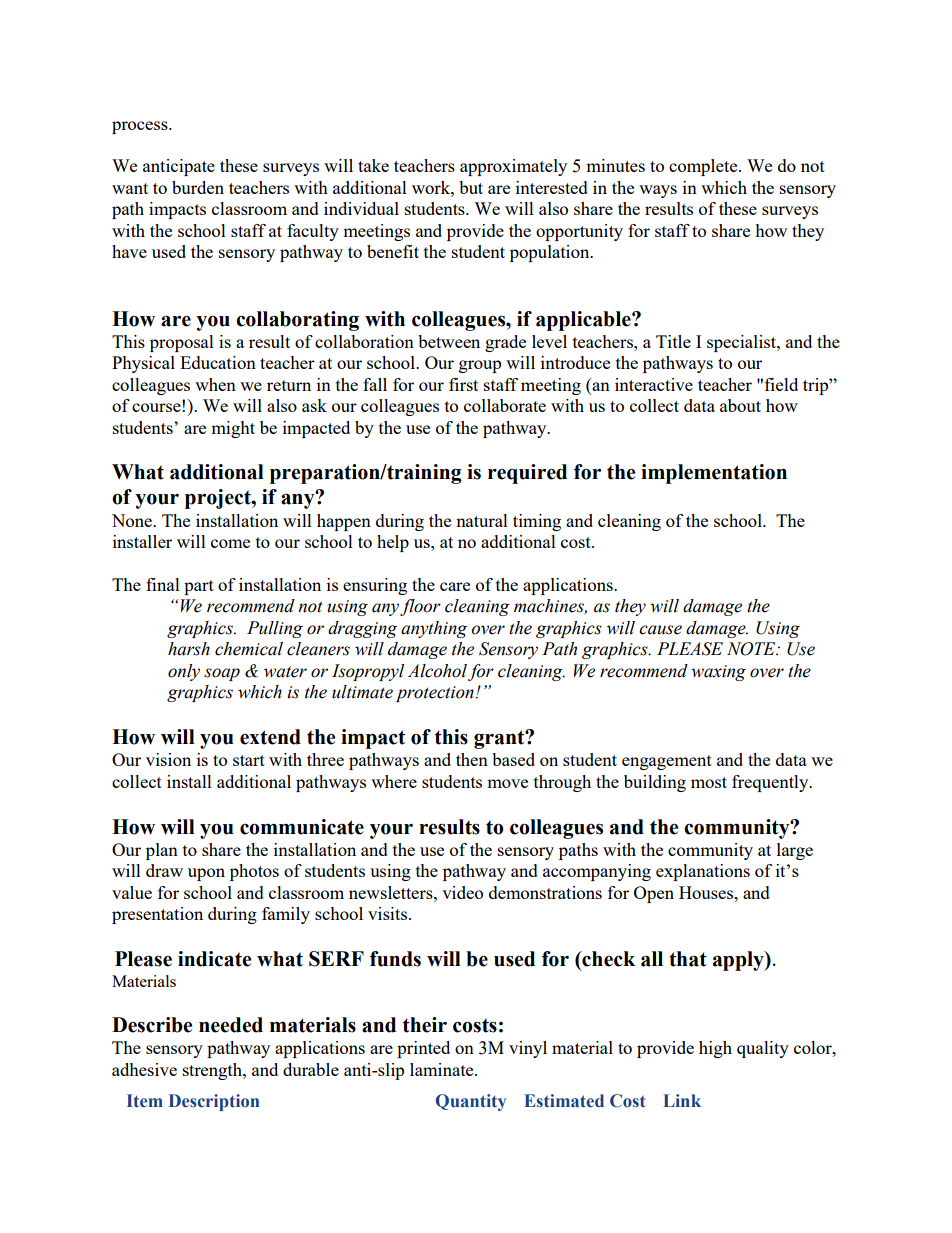 The width and height of the screenshot is (952, 1233). Describe the element at coordinates (199, 587) in the screenshot. I see `part` at that location.
